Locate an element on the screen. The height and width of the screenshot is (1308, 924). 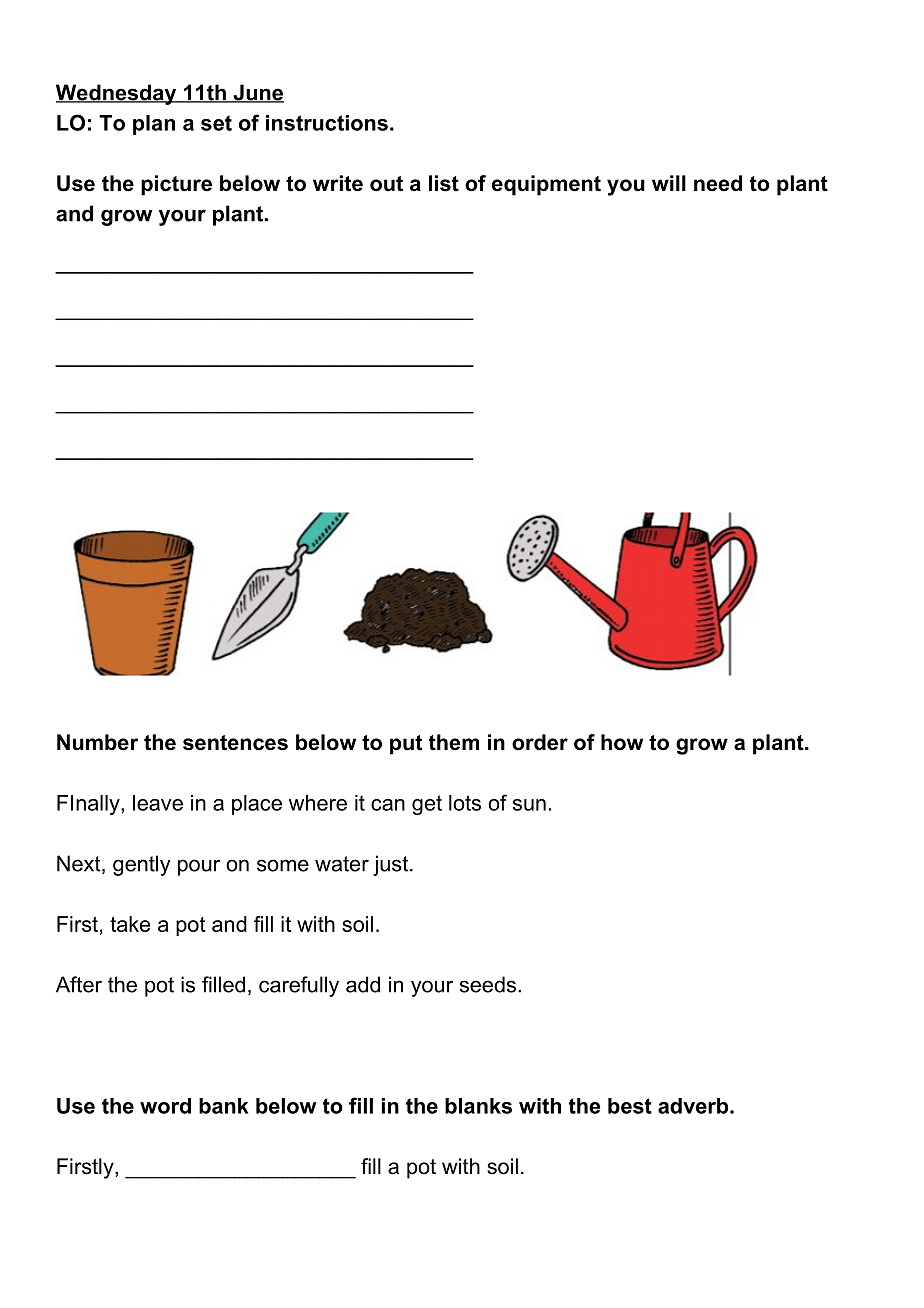
just is located at coordinates (392, 865).
